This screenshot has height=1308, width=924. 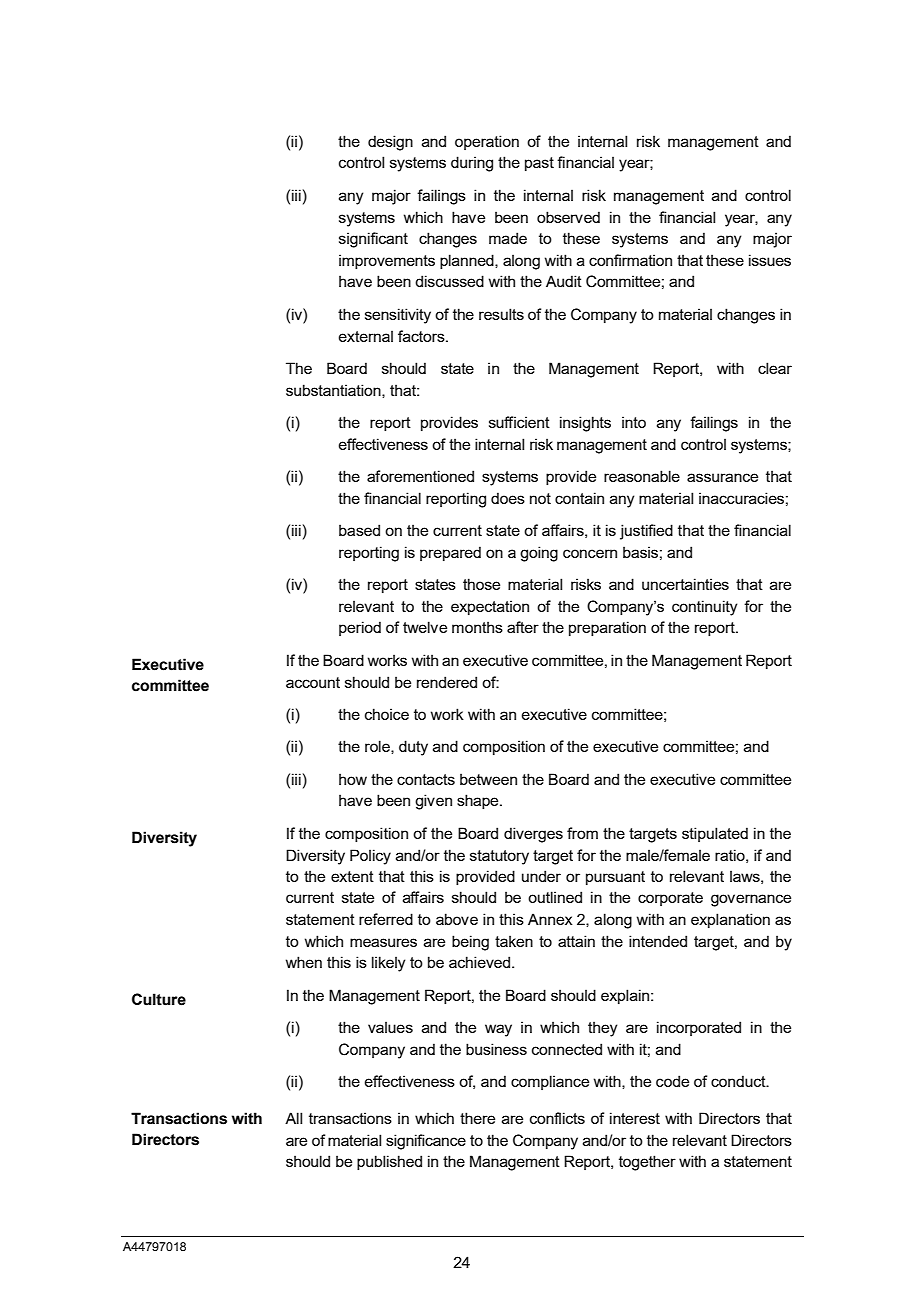 What do you see at coordinates (359, 530) in the screenshot?
I see `based` at bounding box center [359, 530].
